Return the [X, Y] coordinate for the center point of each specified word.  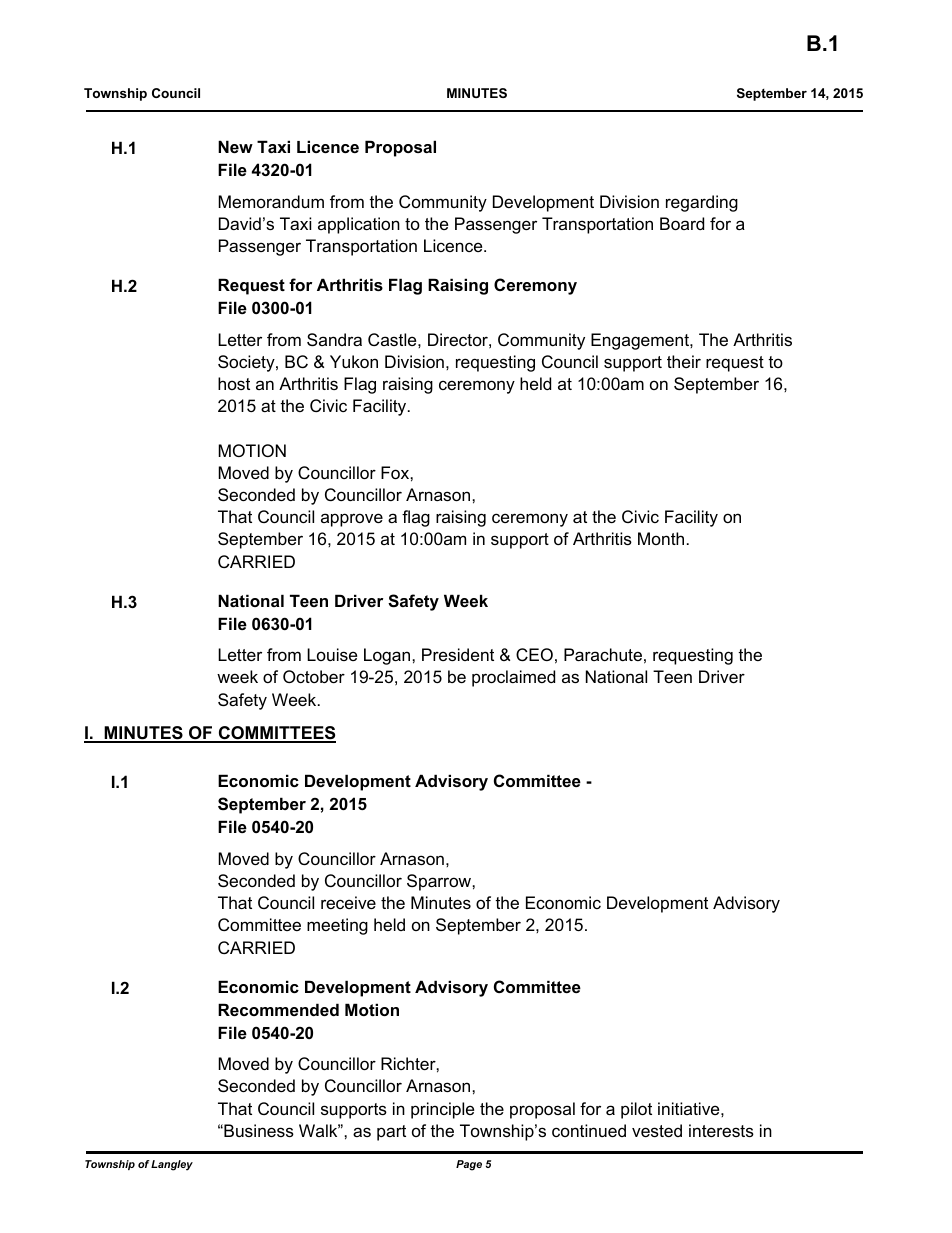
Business [258, 1130]
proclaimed [513, 678]
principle [442, 1110]
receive [348, 902]
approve [352, 520]
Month [661, 538]
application [359, 225]
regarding [702, 203]
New [235, 146]
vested [657, 1130]
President [458, 654]
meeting [337, 926]
